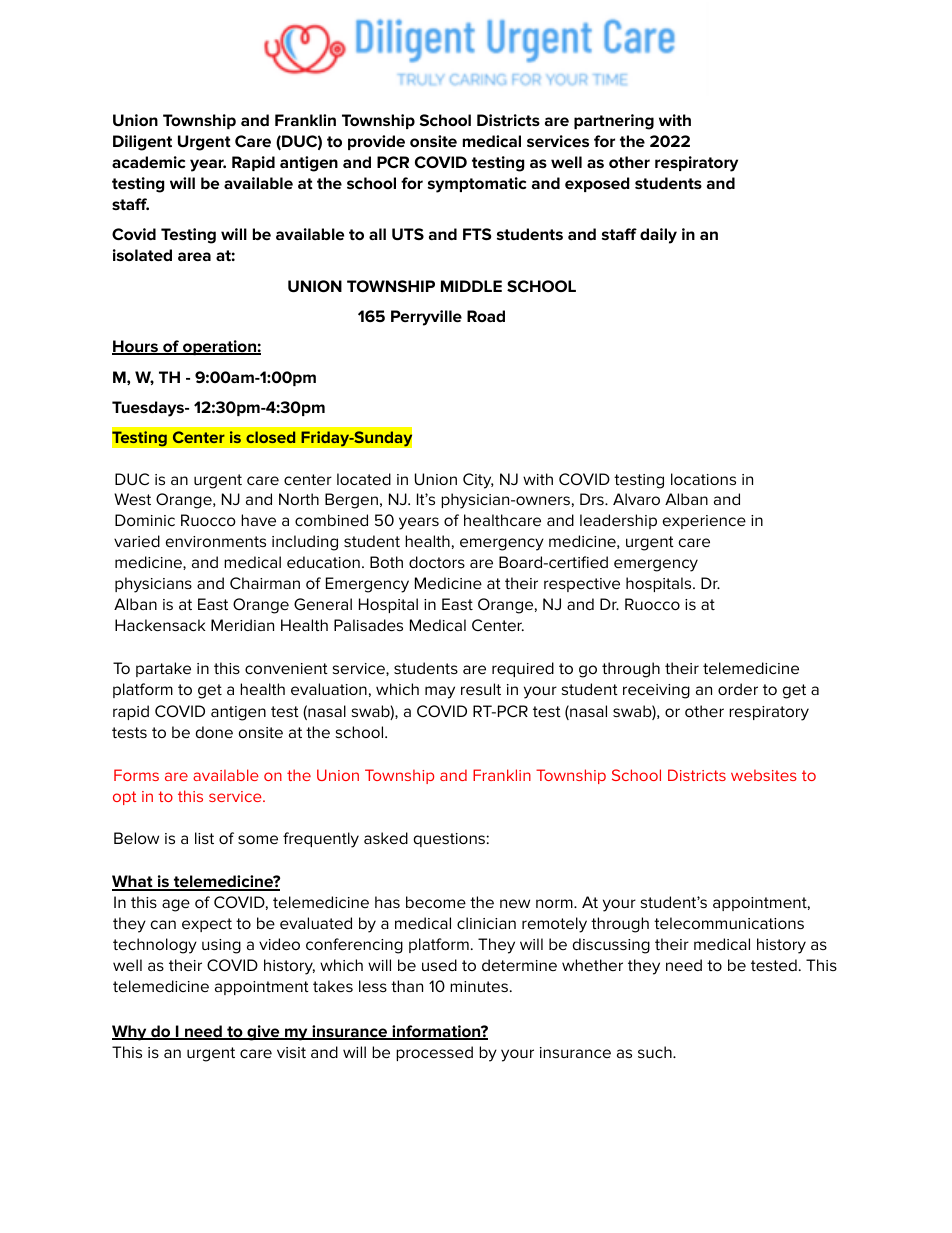 This screenshot has width=952, height=1233. Describe the element at coordinates (437, 562) in the screenshot. I see `doctors` at that location.
